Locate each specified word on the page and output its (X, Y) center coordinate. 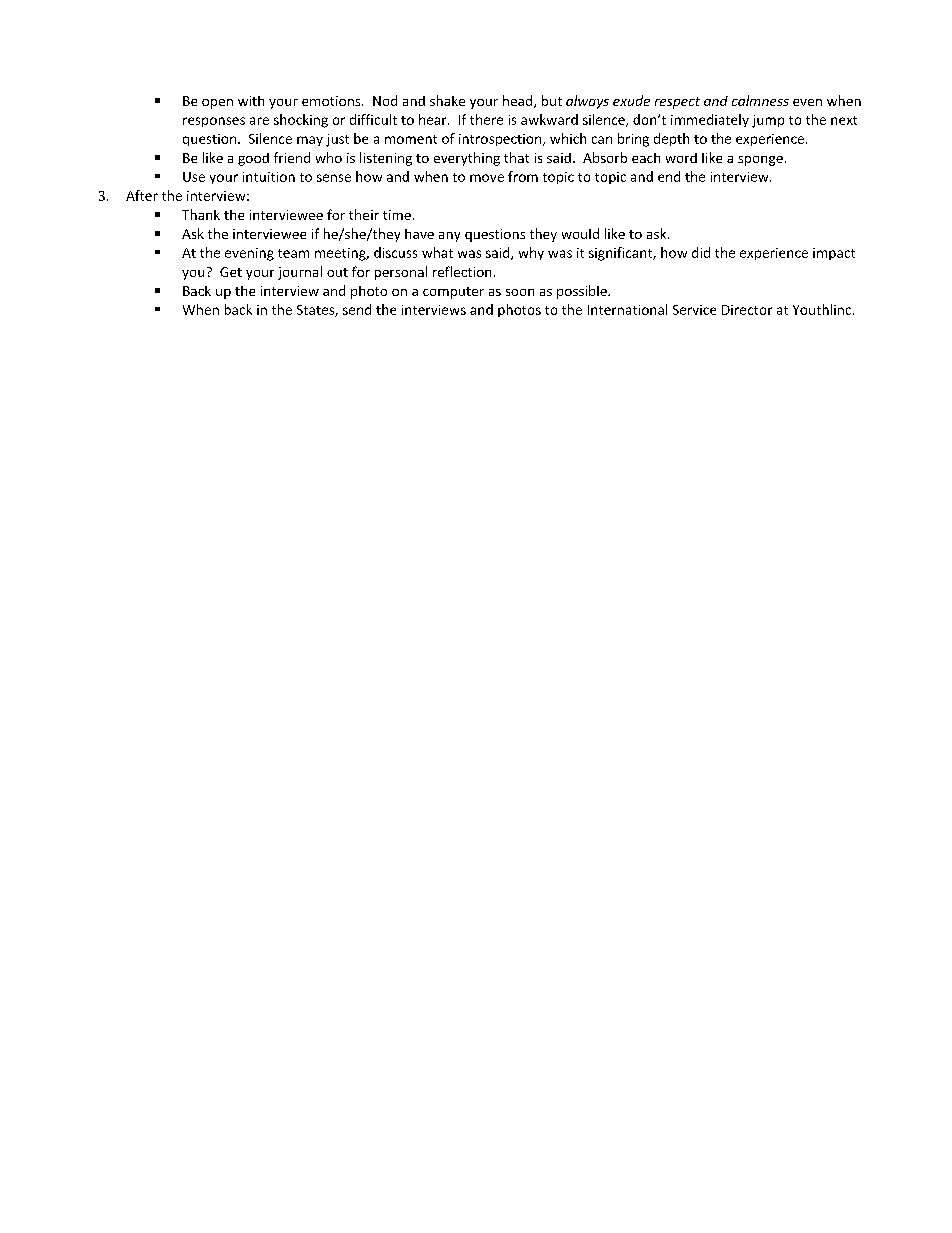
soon (520, 292)
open (217, 104)
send (357, 309)
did (701, 252)
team (293, 253)
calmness (760, 100)
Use (194, 177)
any (449, 237)
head (519, 101)
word (681, 158)
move (487, 178)
